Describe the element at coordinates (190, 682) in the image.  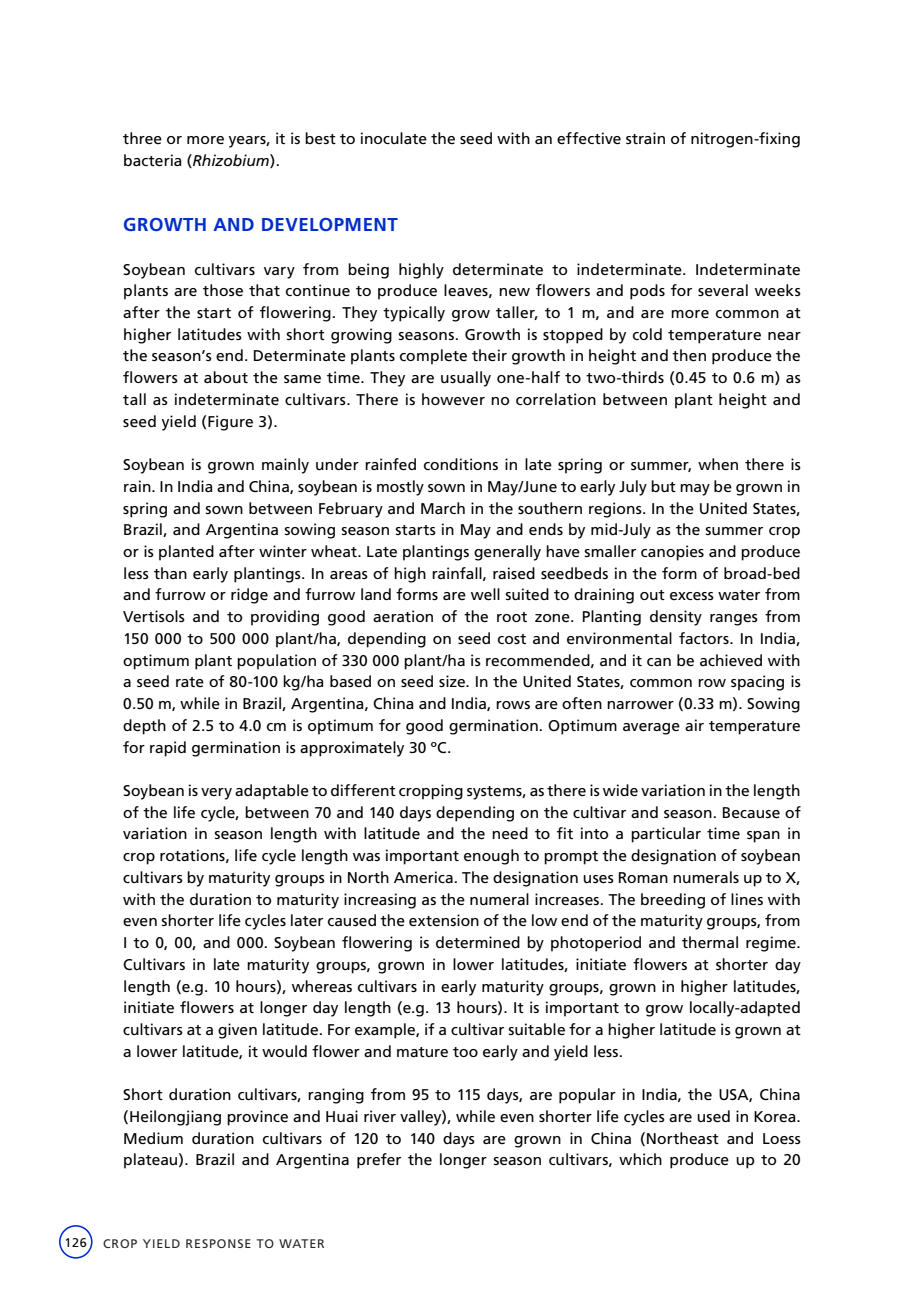
I see `rate` at that location.
